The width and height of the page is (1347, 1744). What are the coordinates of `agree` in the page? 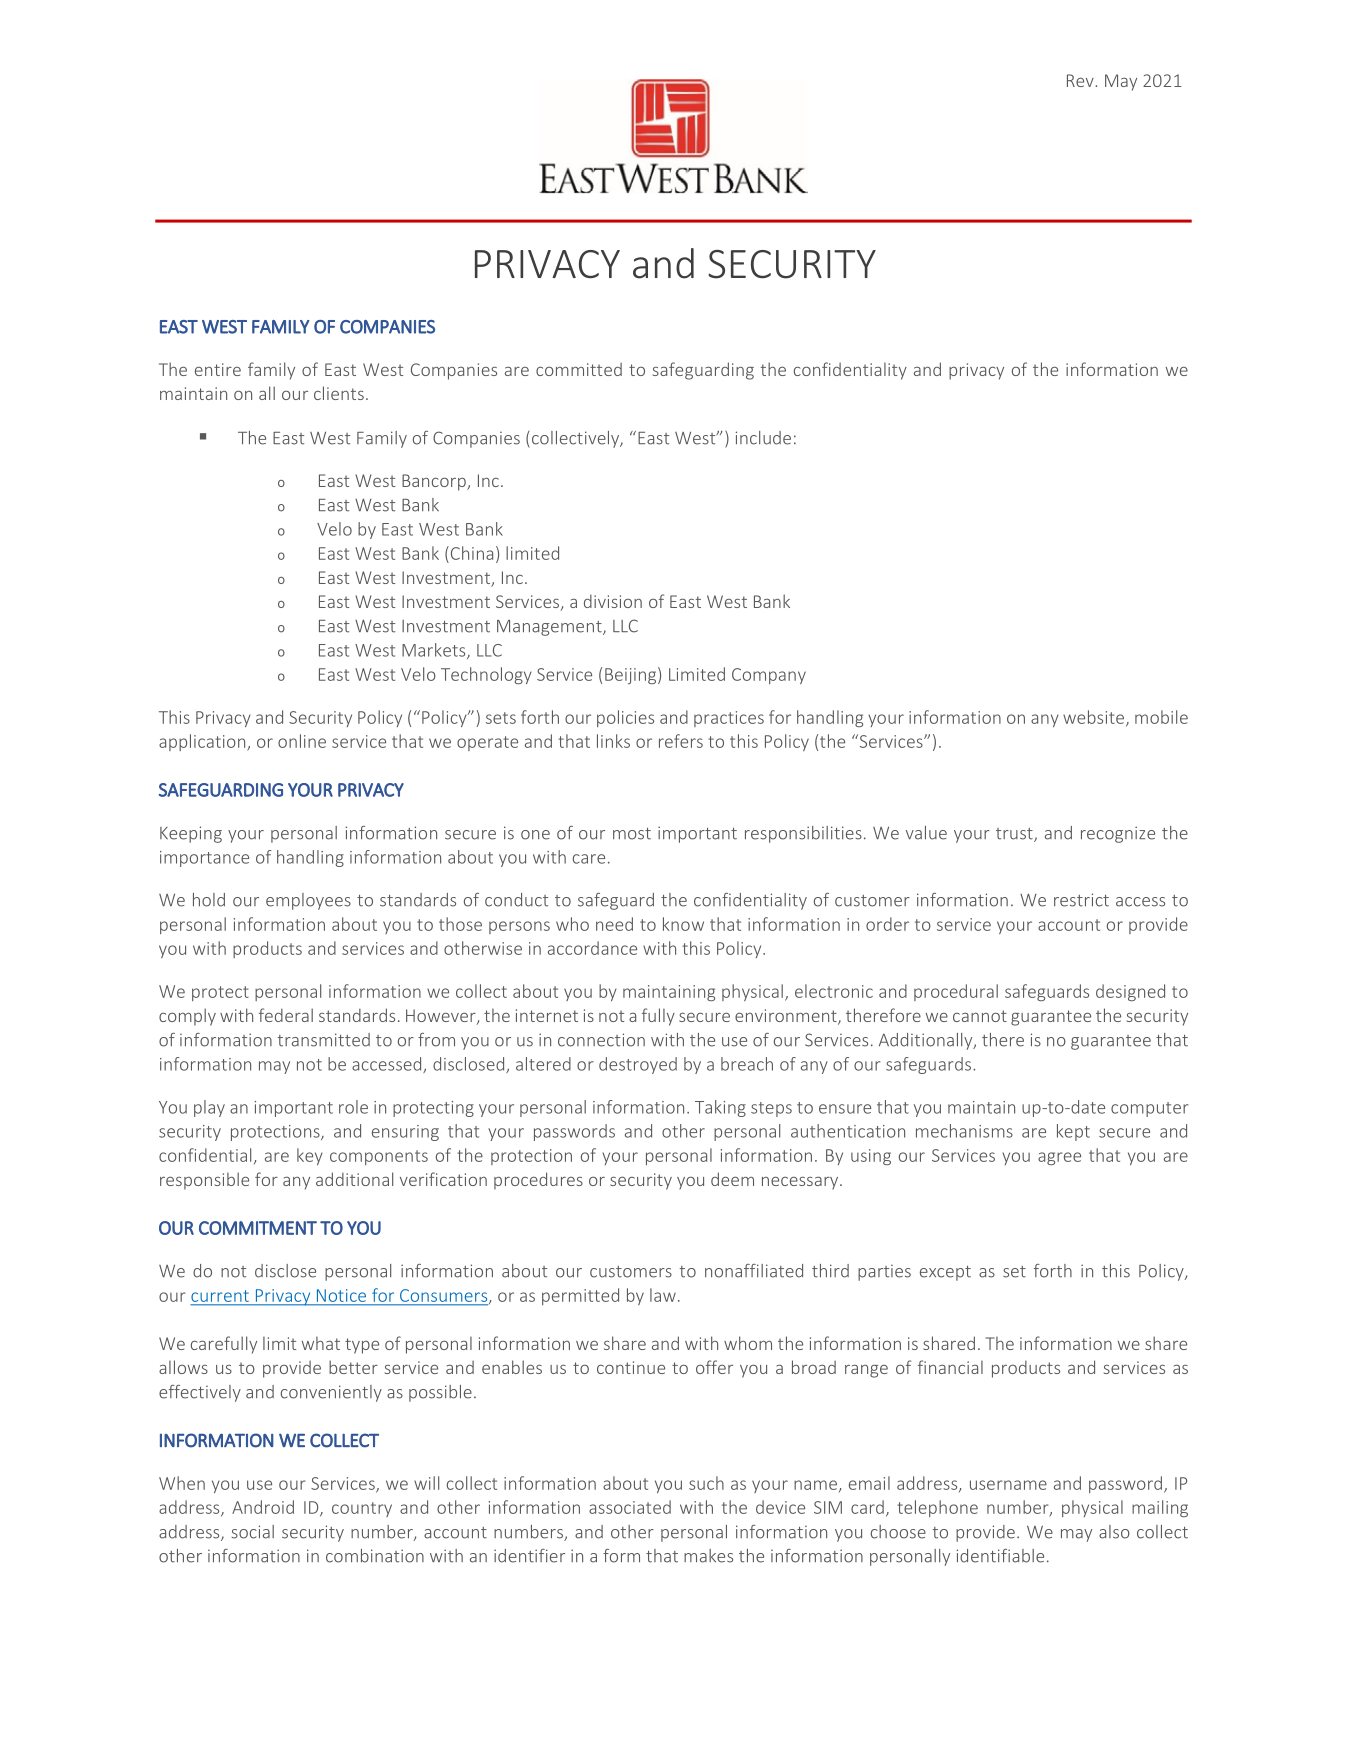 It's located at (1059, 1158).
